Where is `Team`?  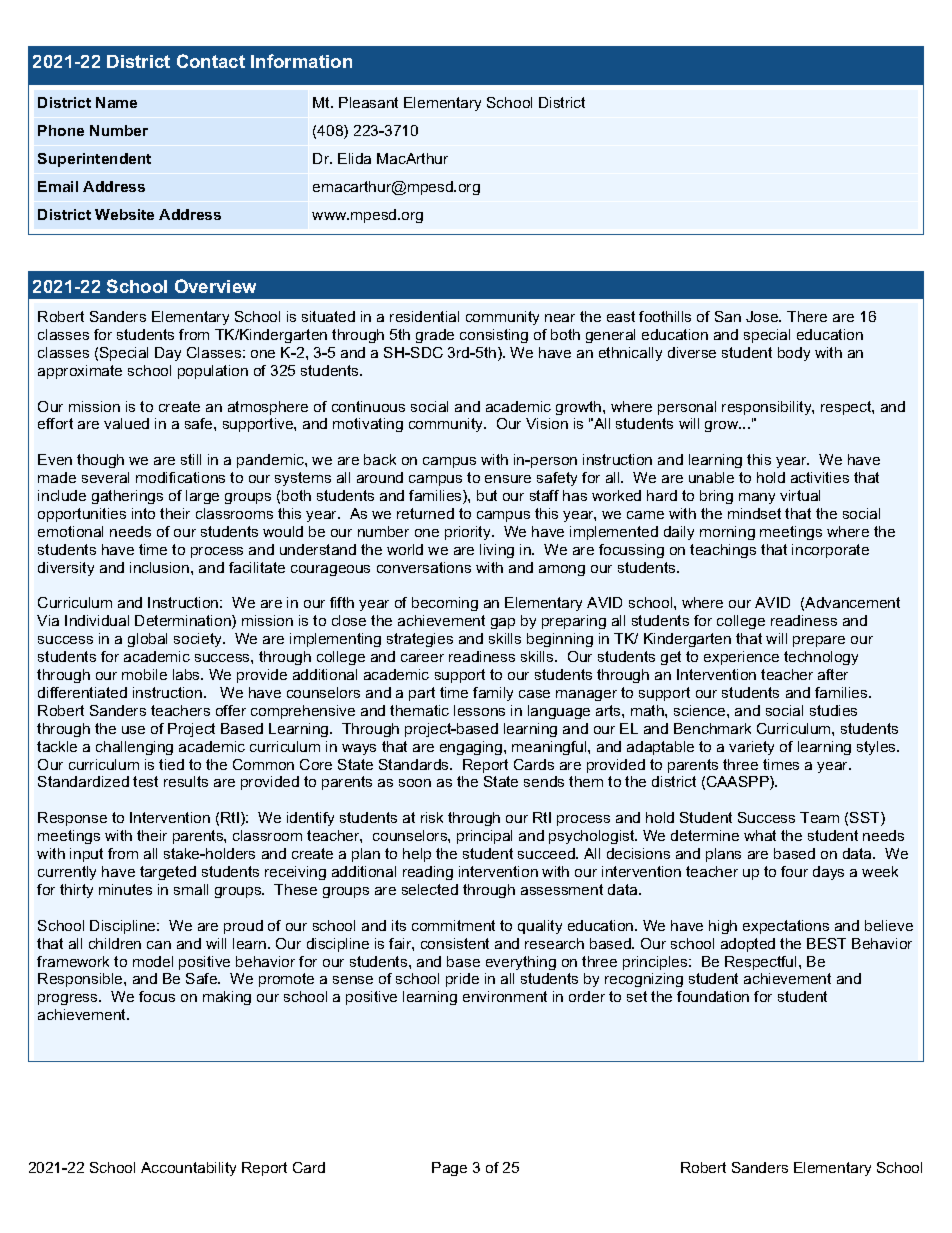 Team is located at coordinates (819, 817).
